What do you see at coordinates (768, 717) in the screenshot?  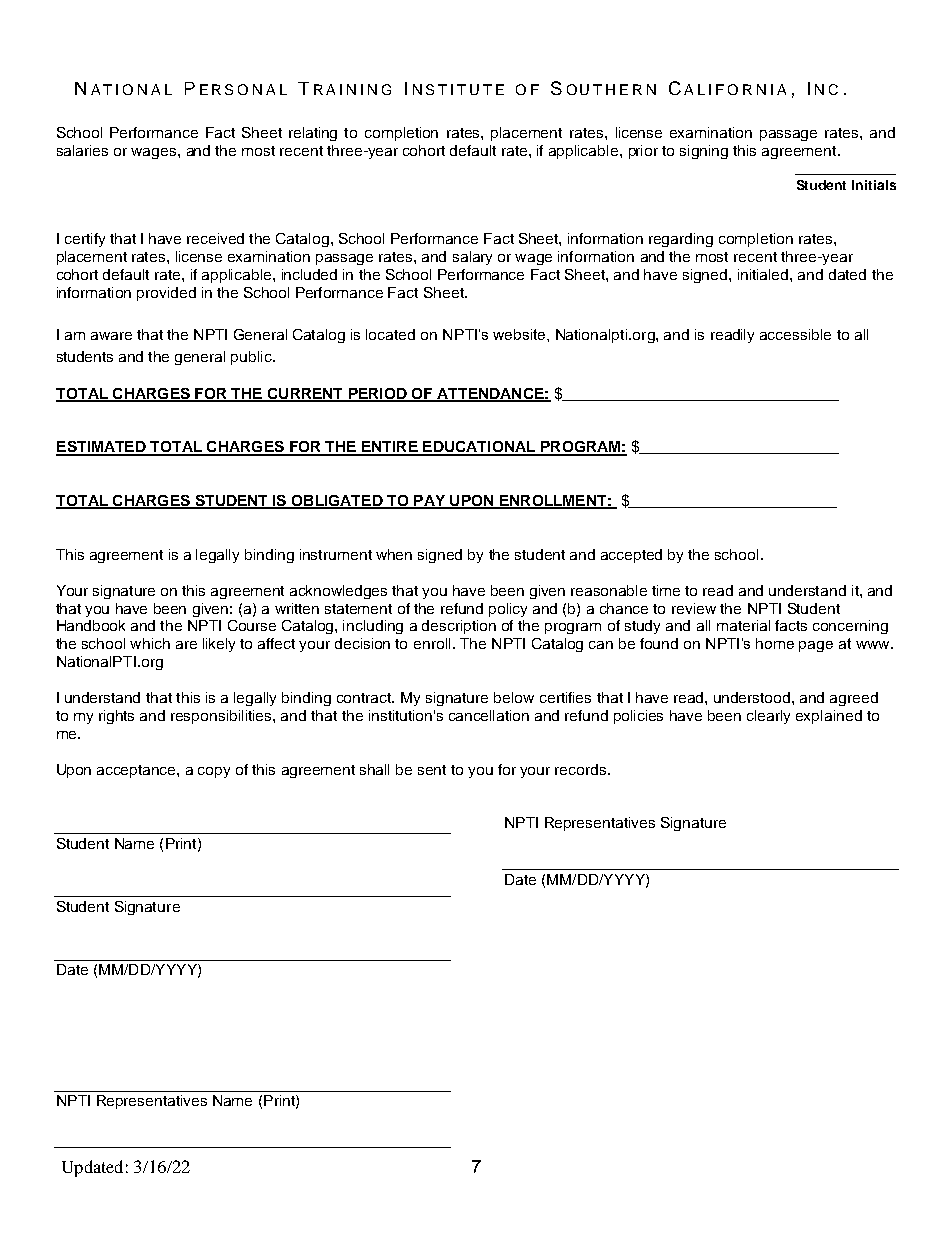 I see `clearly` at bounding box center [768, 717].
